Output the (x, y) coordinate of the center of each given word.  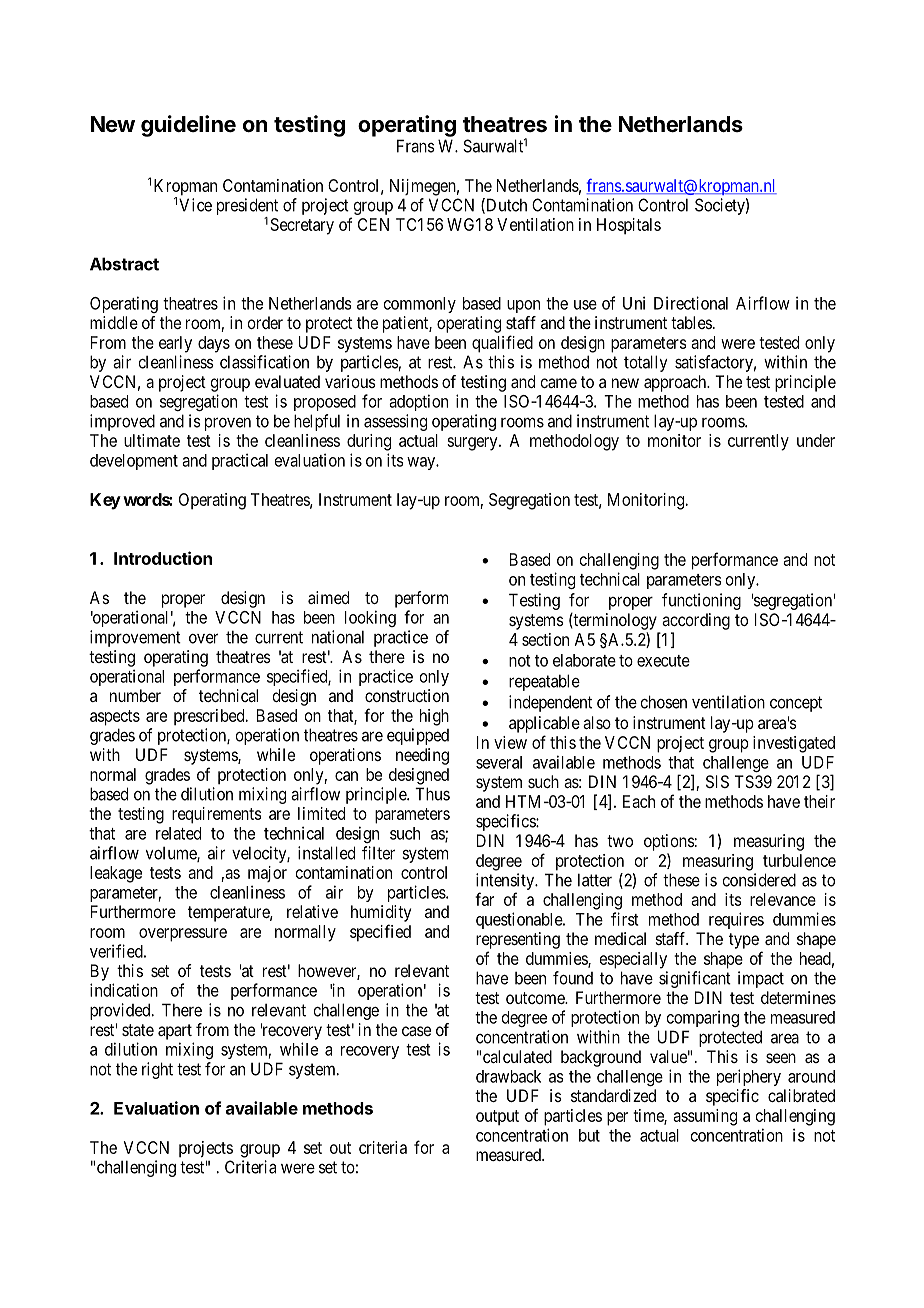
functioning (701, 601)
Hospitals (629, 226)
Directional (691, 303)
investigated (794, 744)
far (484, 899)
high (434, 717)
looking (370, 618)
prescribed (210, 717)
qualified (502, 344)
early (175, 344)
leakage (116, 874)
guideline (188, 126)
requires (736, 920)
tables (691, 322)
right (157, 1070)
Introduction (163, 558)
